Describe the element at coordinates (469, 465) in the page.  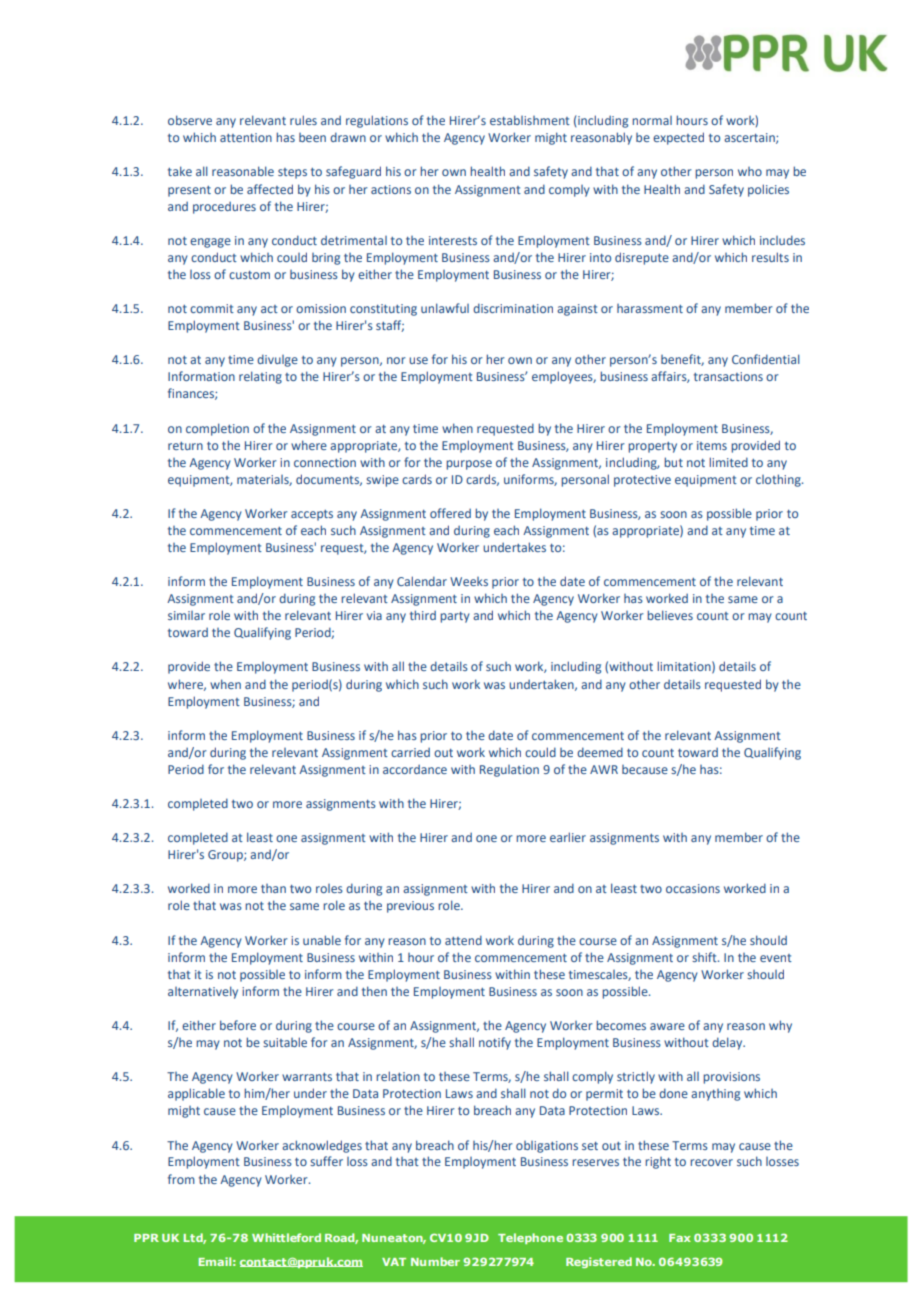
I see `purpose` at that location.
